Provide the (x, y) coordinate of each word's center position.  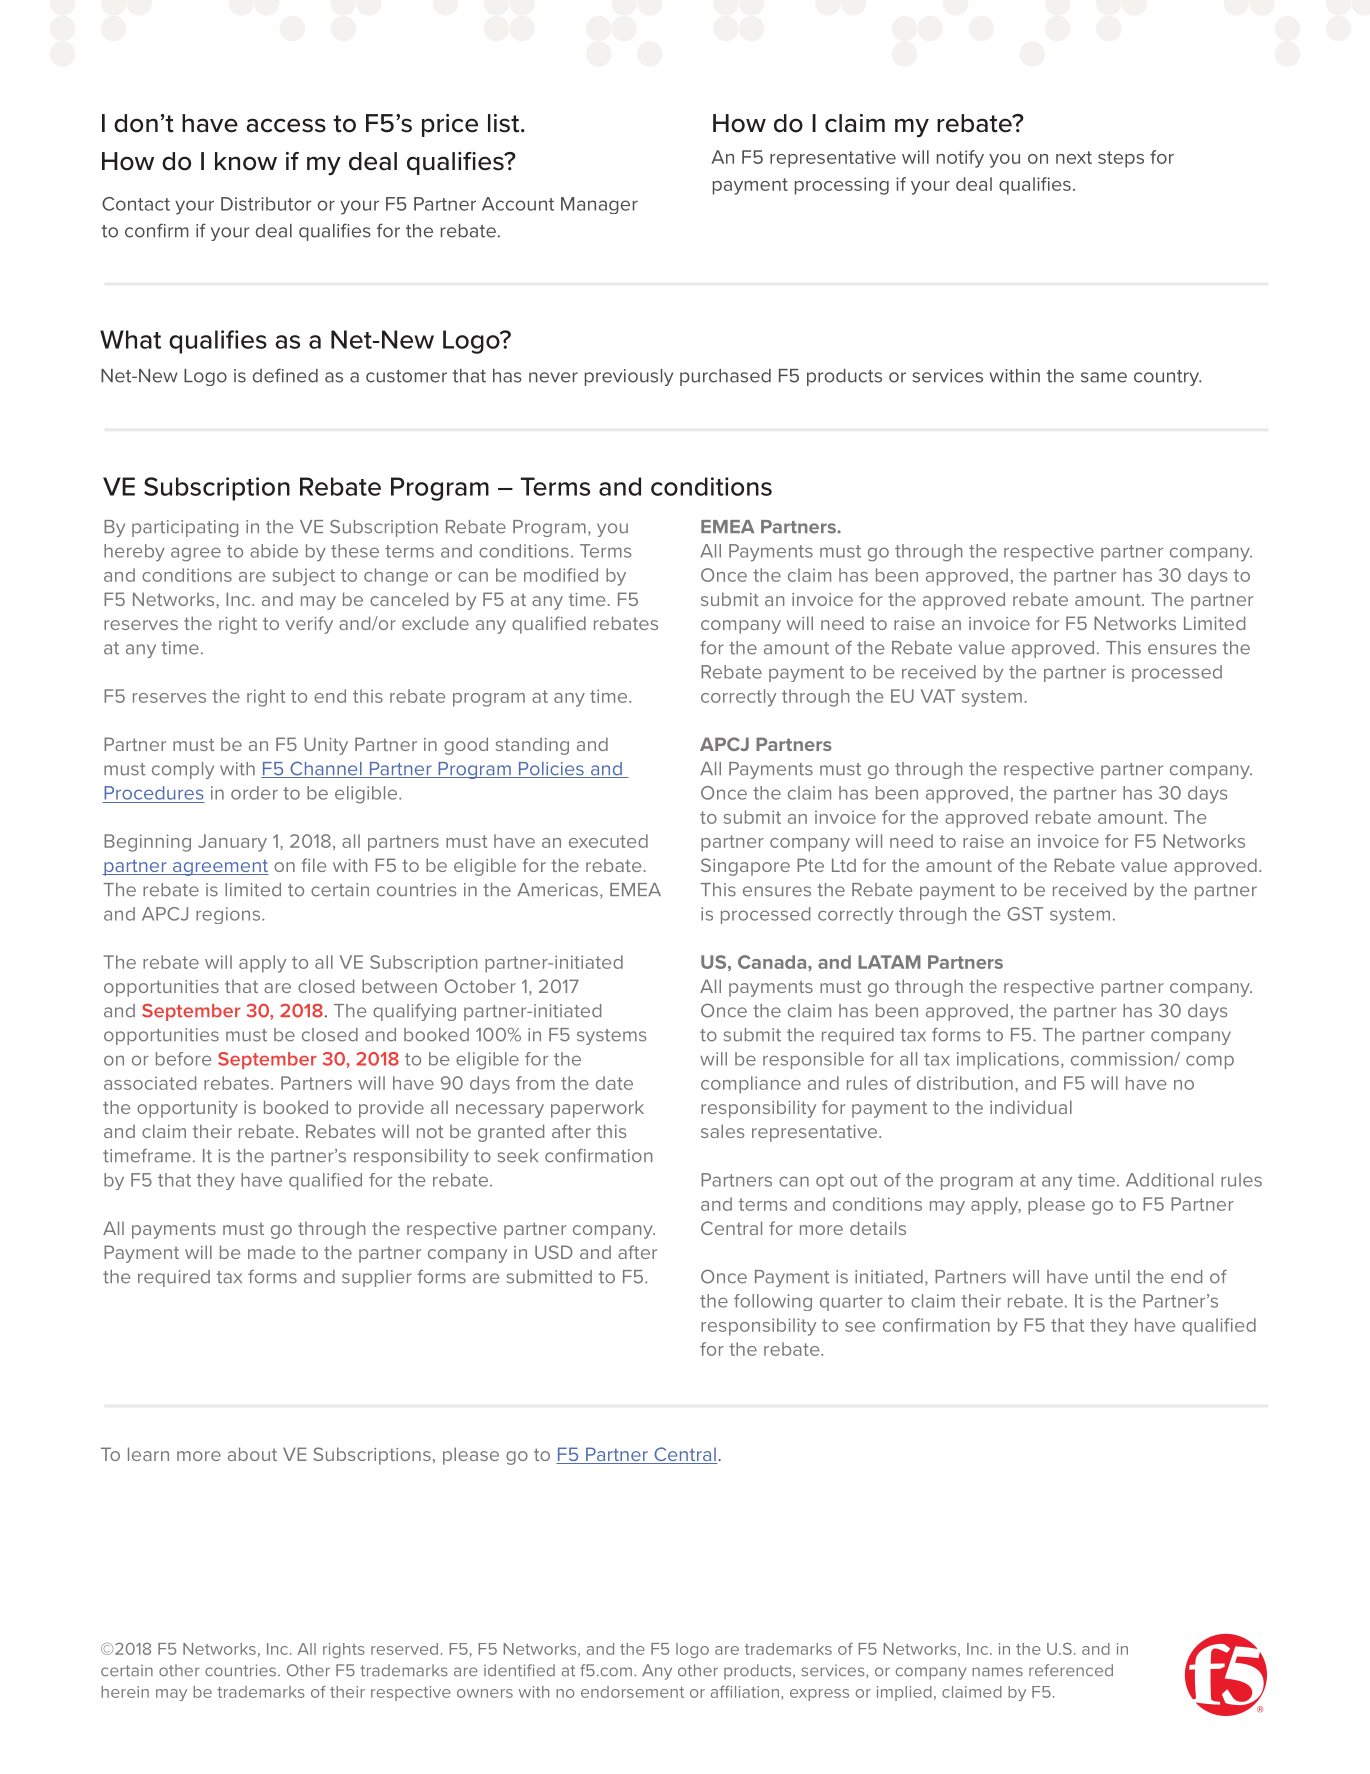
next (1074, 157)
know (246, 161)
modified (561, 575)
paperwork (597, 1109)
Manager (599, 205)
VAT (938, 696)
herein (125, 1692)
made (271, 1252)
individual (1031, 1107)
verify (309, 625)
